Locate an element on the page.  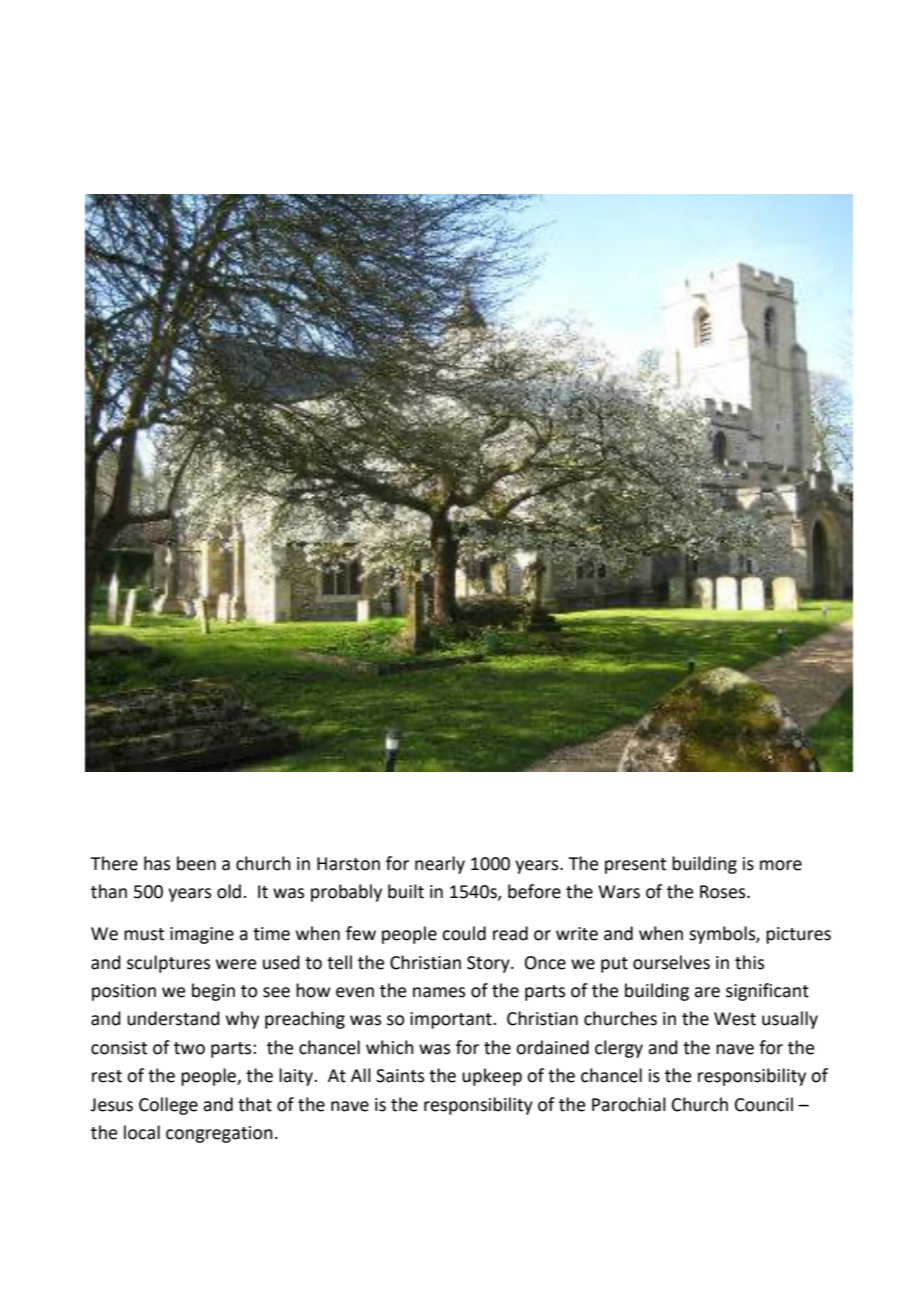
clergy is located at coordinates (619, 1049).
